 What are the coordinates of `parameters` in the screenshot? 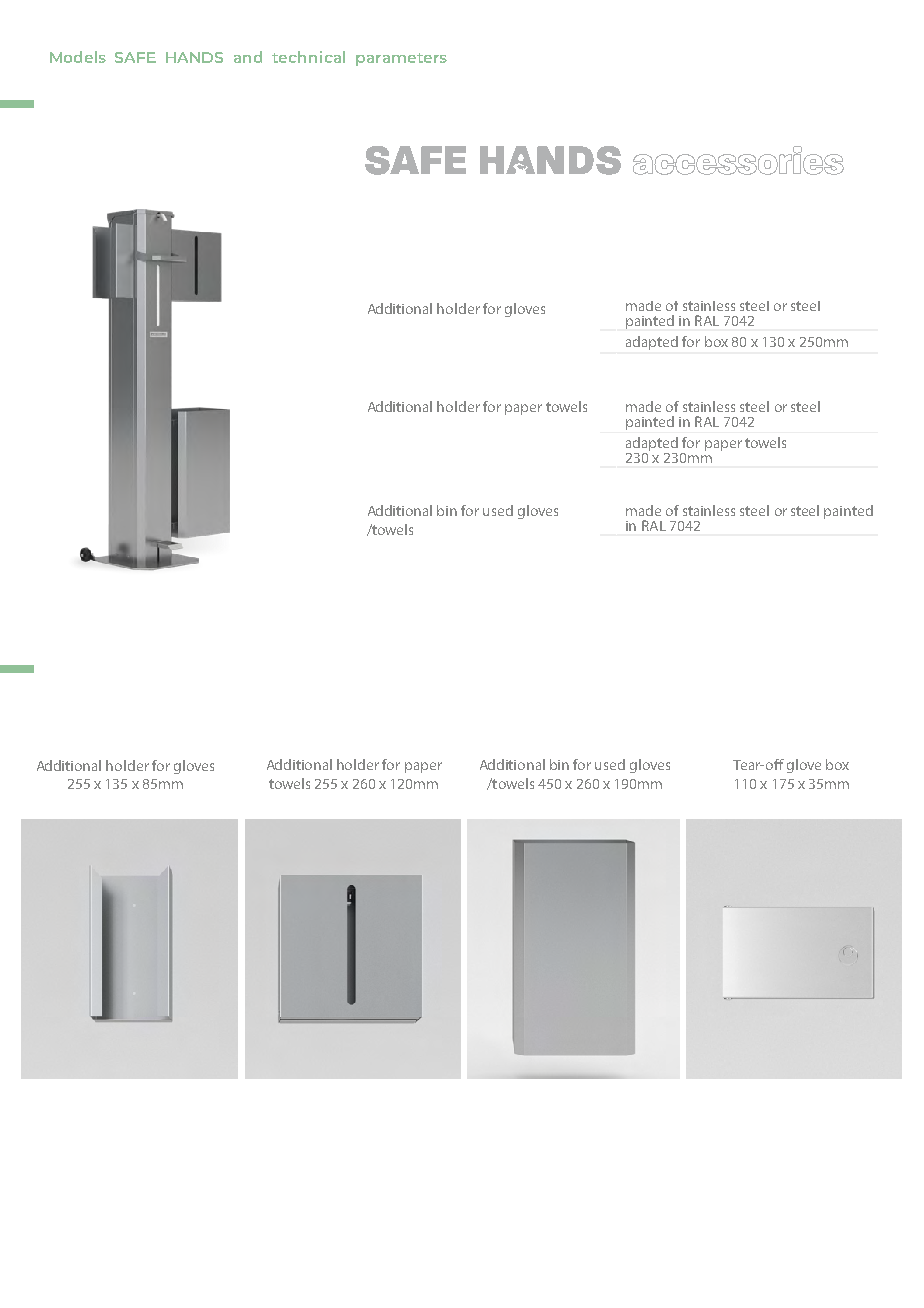 It's located at (401, 59).
